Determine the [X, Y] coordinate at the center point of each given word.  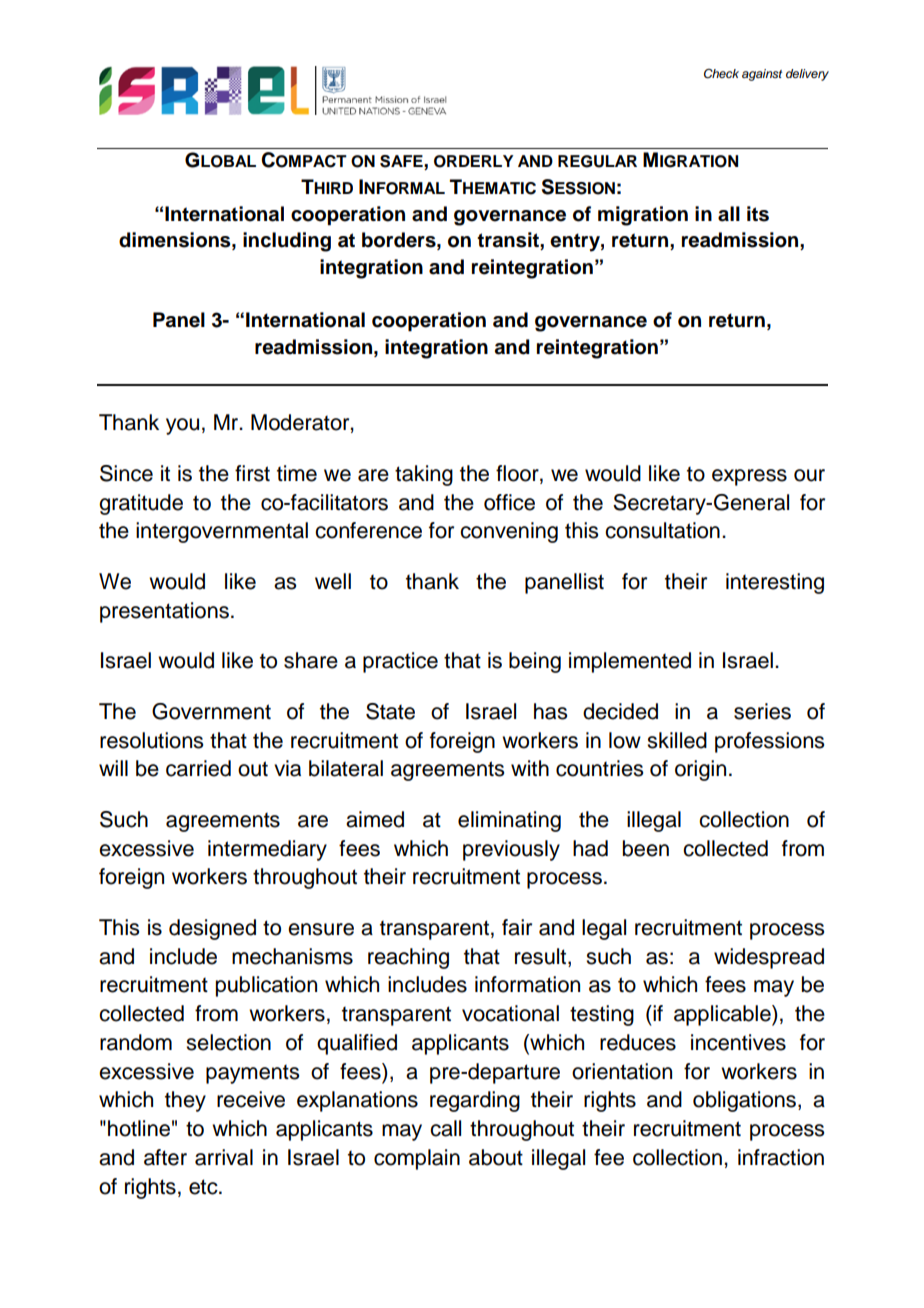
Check [721, 74]
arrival [224, 1157]
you [182, 426]
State [390, 711]
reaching [408, 958]
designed [212, 929]
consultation [662, 530]
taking [424, 475]
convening [509, 532]
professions [769, 742]
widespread [769, 958]
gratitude [141, 504]
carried [198, 768]
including [287, 242]
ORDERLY [473, 161]
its [758, 214]
